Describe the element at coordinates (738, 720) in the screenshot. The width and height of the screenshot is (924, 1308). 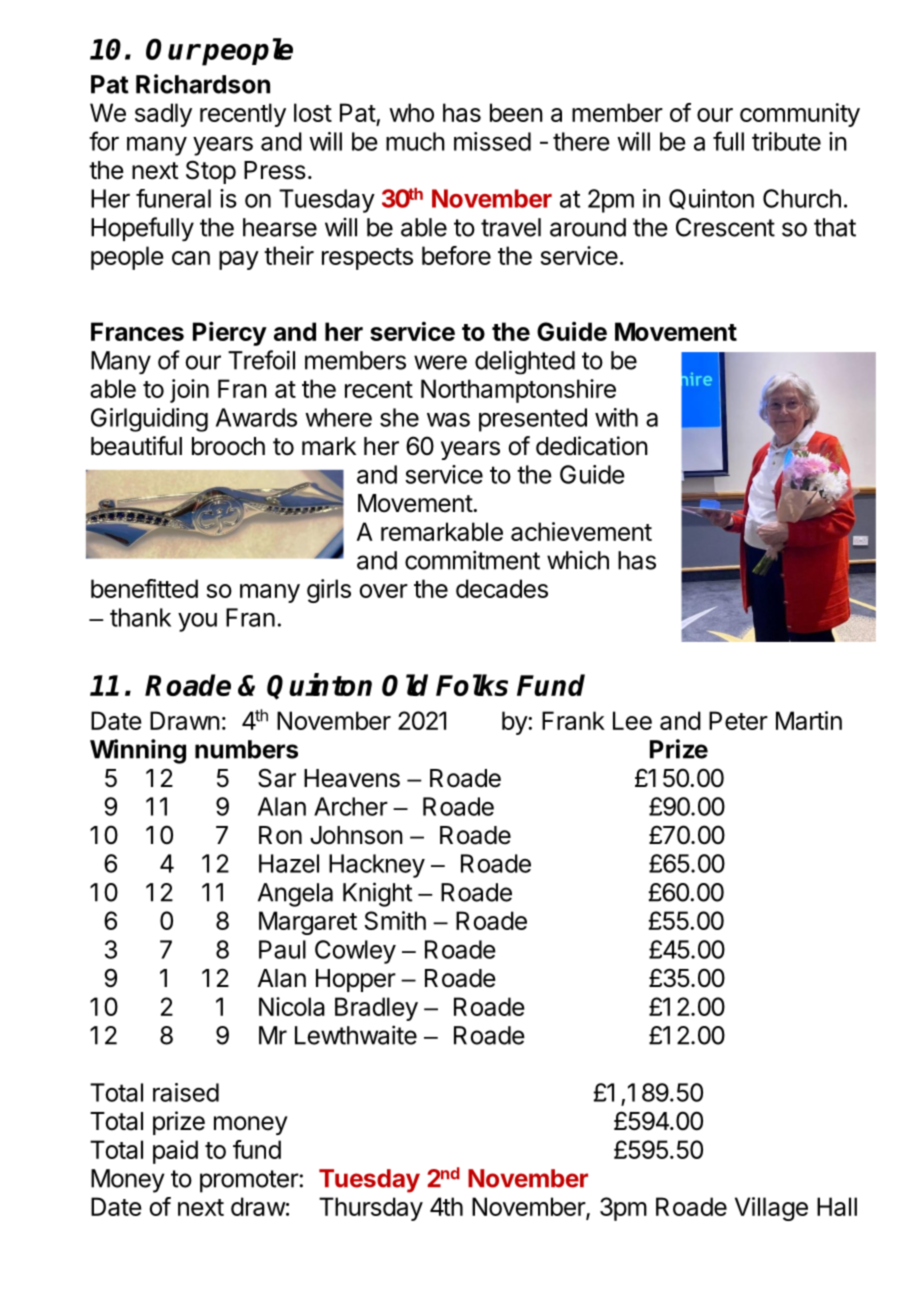
I see `Peter` at that location.
